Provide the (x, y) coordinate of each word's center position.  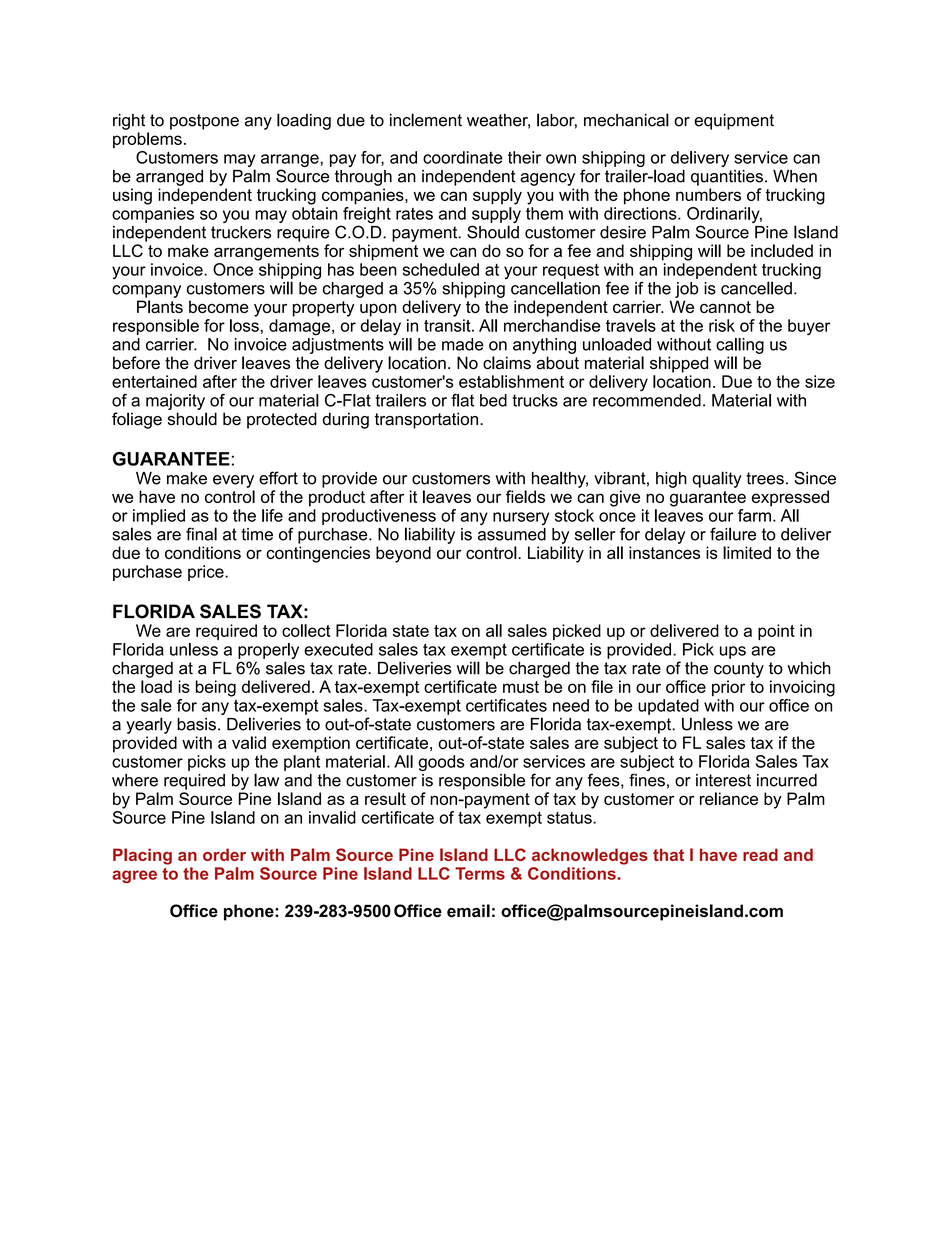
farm (754, 515)
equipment (734, 122)
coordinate (463, 157)
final (201, 534)
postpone (204, 122)
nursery (521, 518)
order (224, 854)
